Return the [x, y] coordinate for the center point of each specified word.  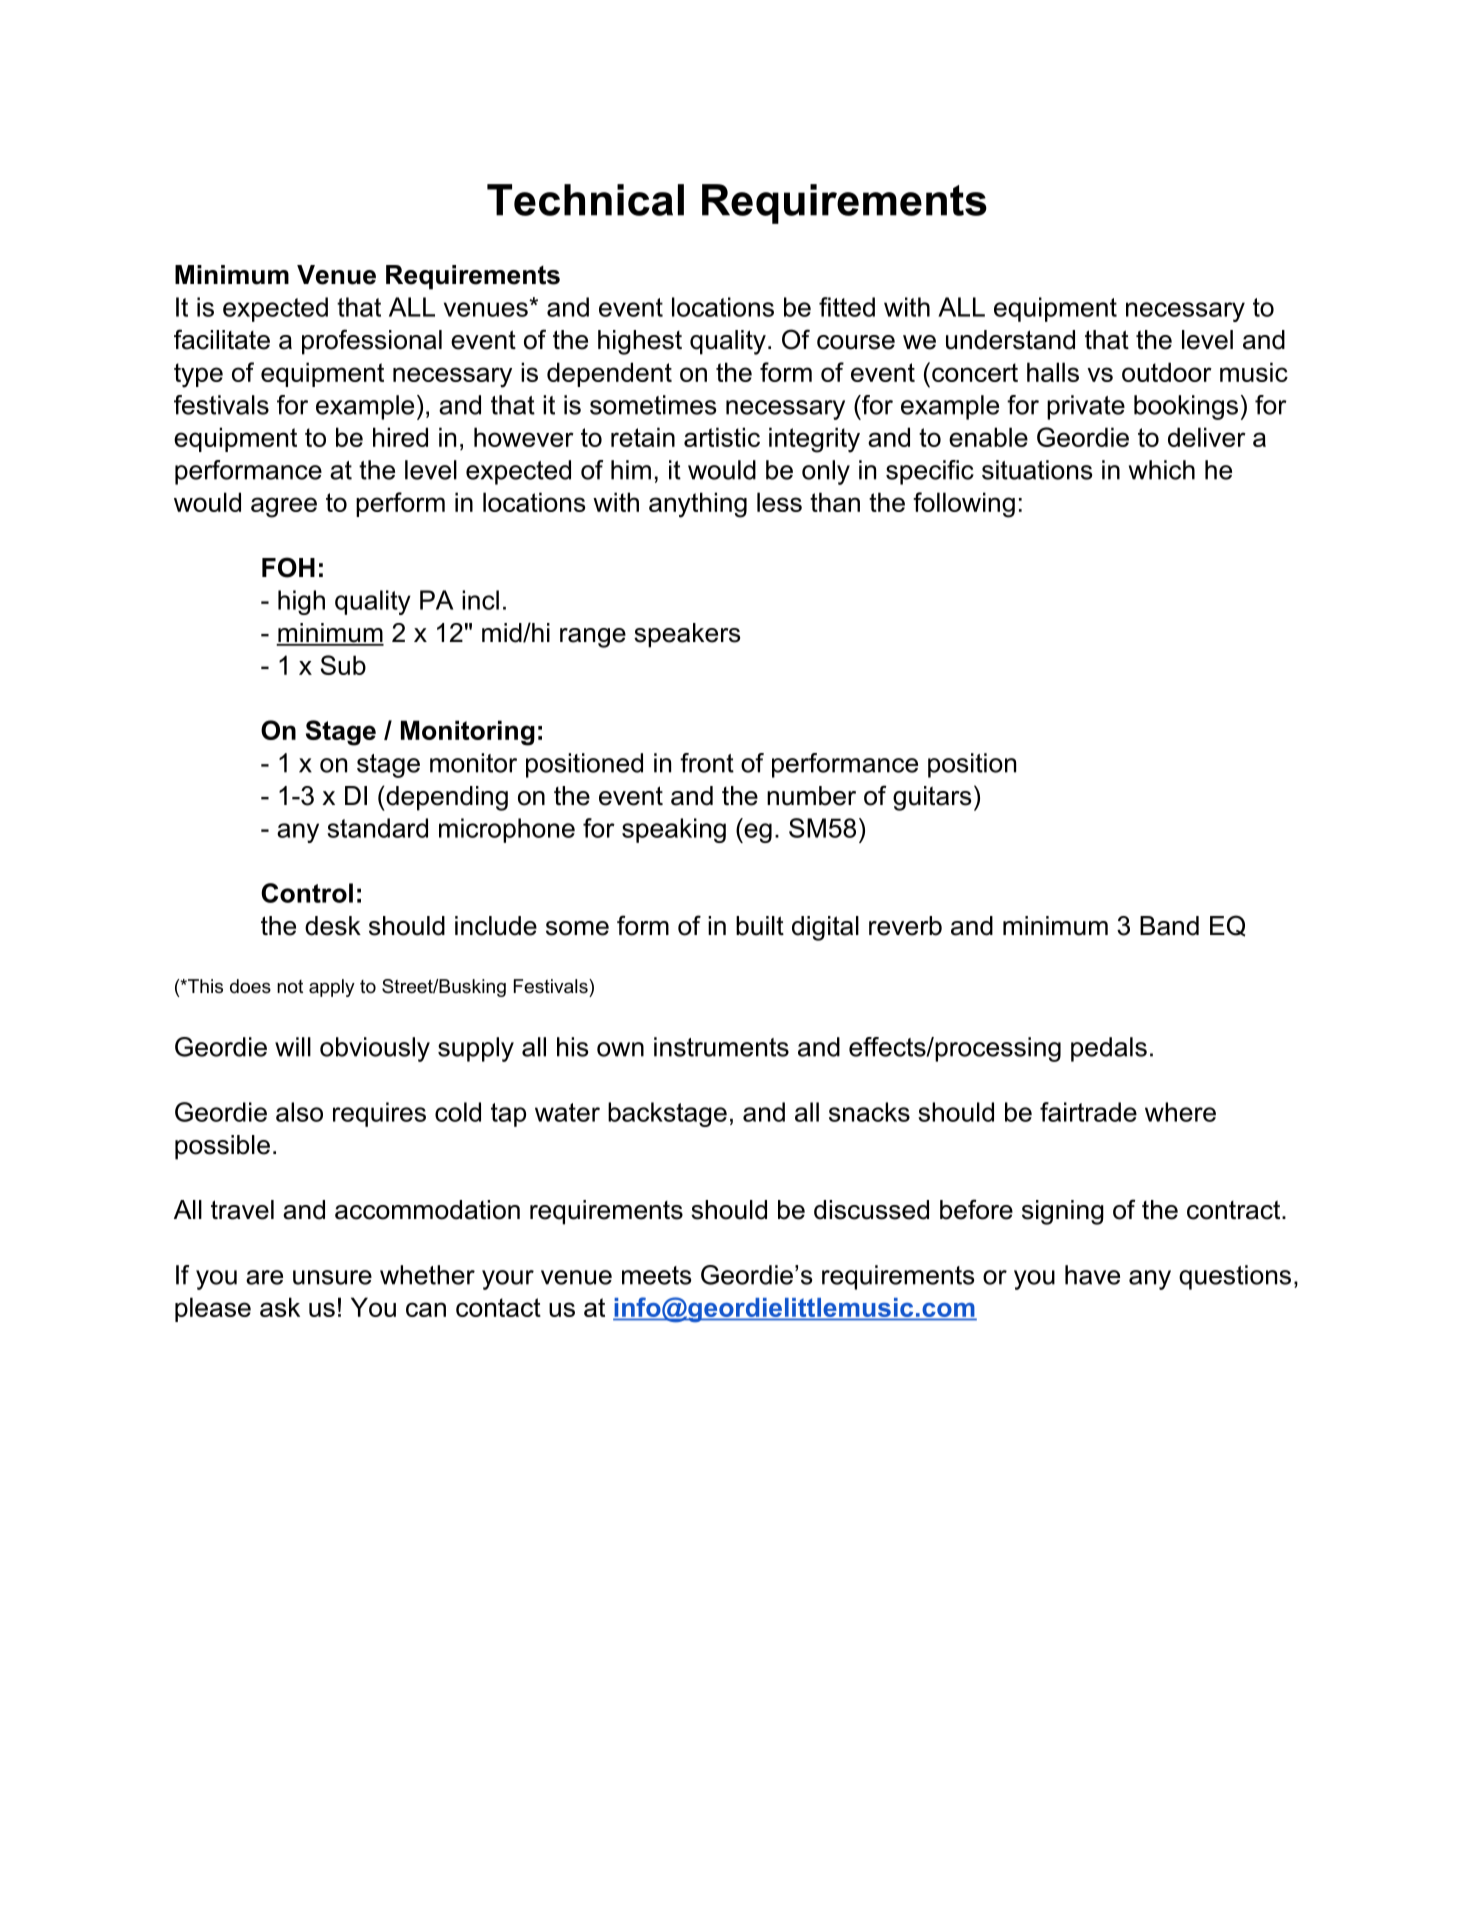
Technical [585, 200]
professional [372, 342]
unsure [332, 1277]
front [707, 763]
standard [377, 828]
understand [1010, 340]
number [811, 796]
